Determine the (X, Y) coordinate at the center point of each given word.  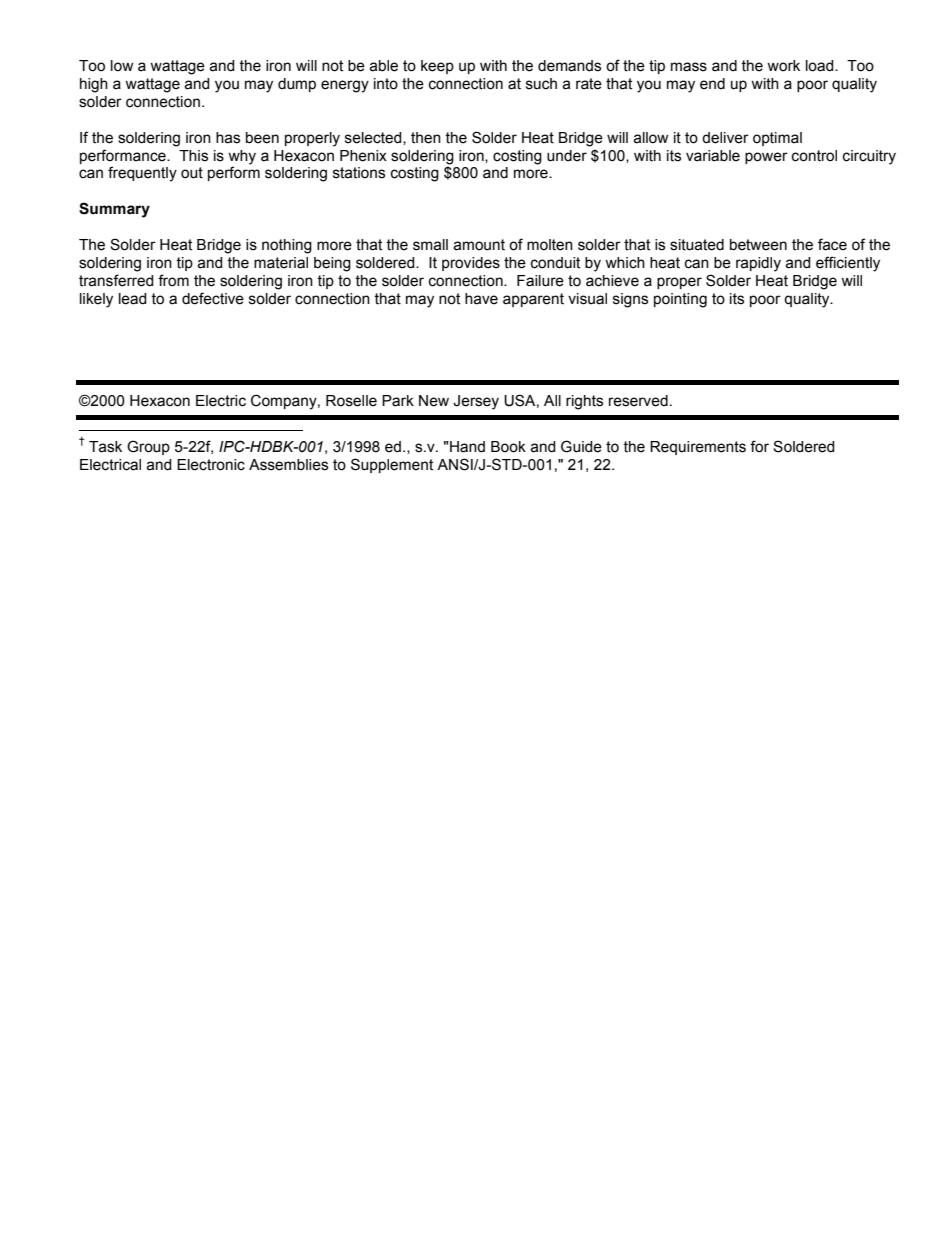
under (567, 156)
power (766, 158)
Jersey (476, 402)
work (783, 66)
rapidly (758, 264)
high (94, 85)
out (192, 173)
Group (148, 447)
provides (471, 264)
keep (437, 67)
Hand (467, 447)
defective (213, 298)
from (173, 280)
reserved (638, 401)
